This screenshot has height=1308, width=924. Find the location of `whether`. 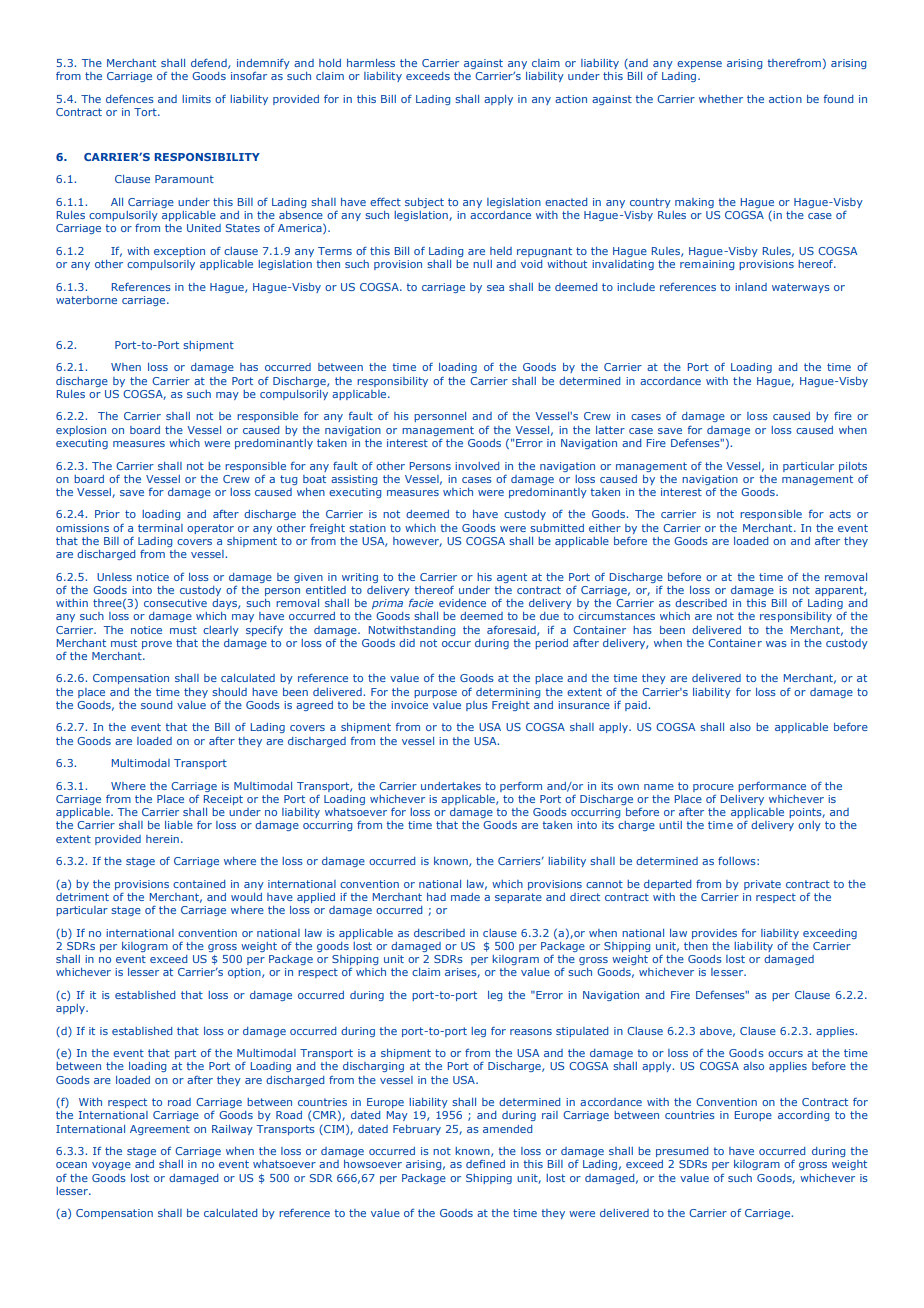

whether is located at coordinates (721, 99).
